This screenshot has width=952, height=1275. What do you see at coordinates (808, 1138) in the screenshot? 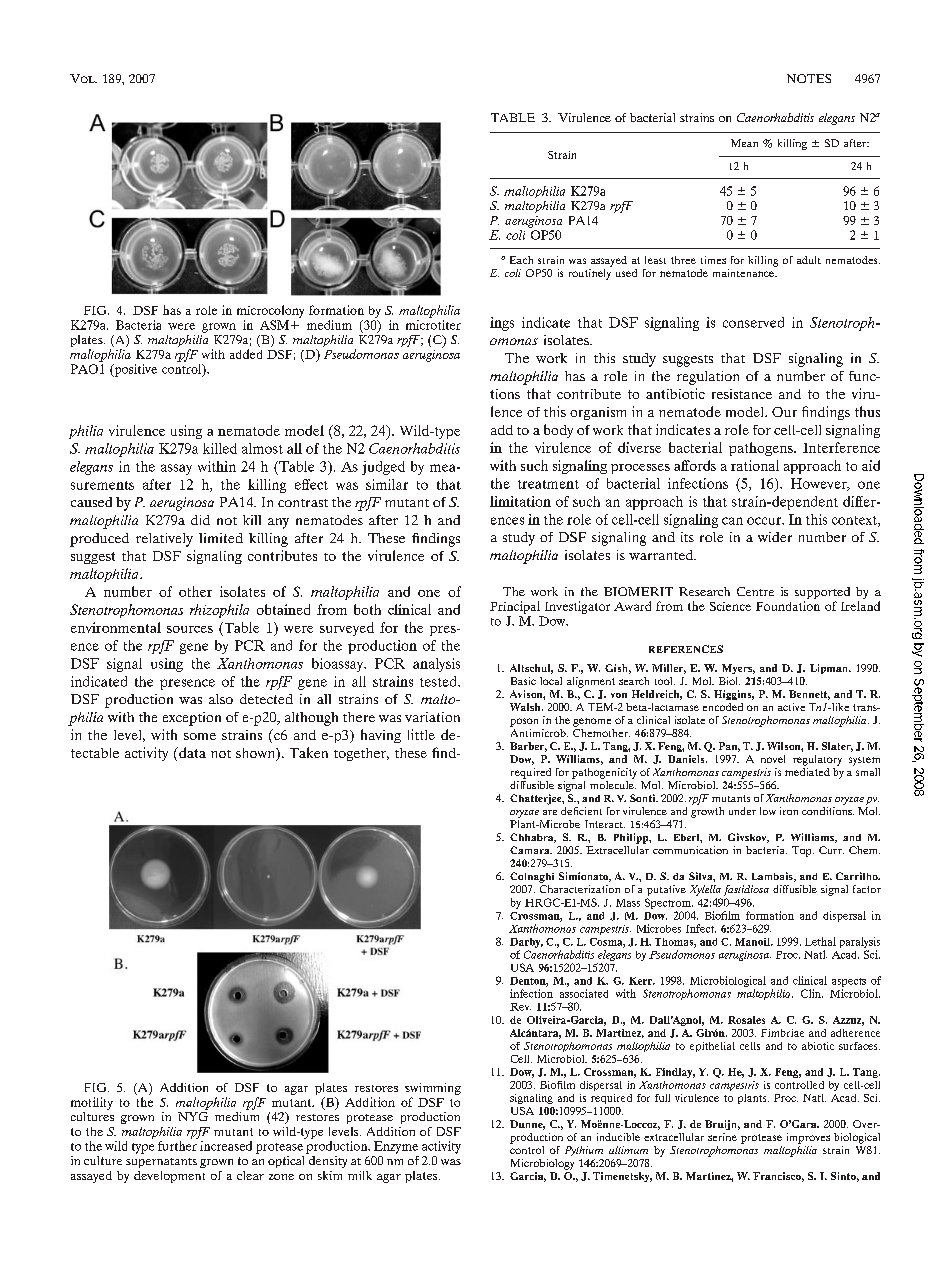
I see `improves` at bounding box center [808, 1138].
